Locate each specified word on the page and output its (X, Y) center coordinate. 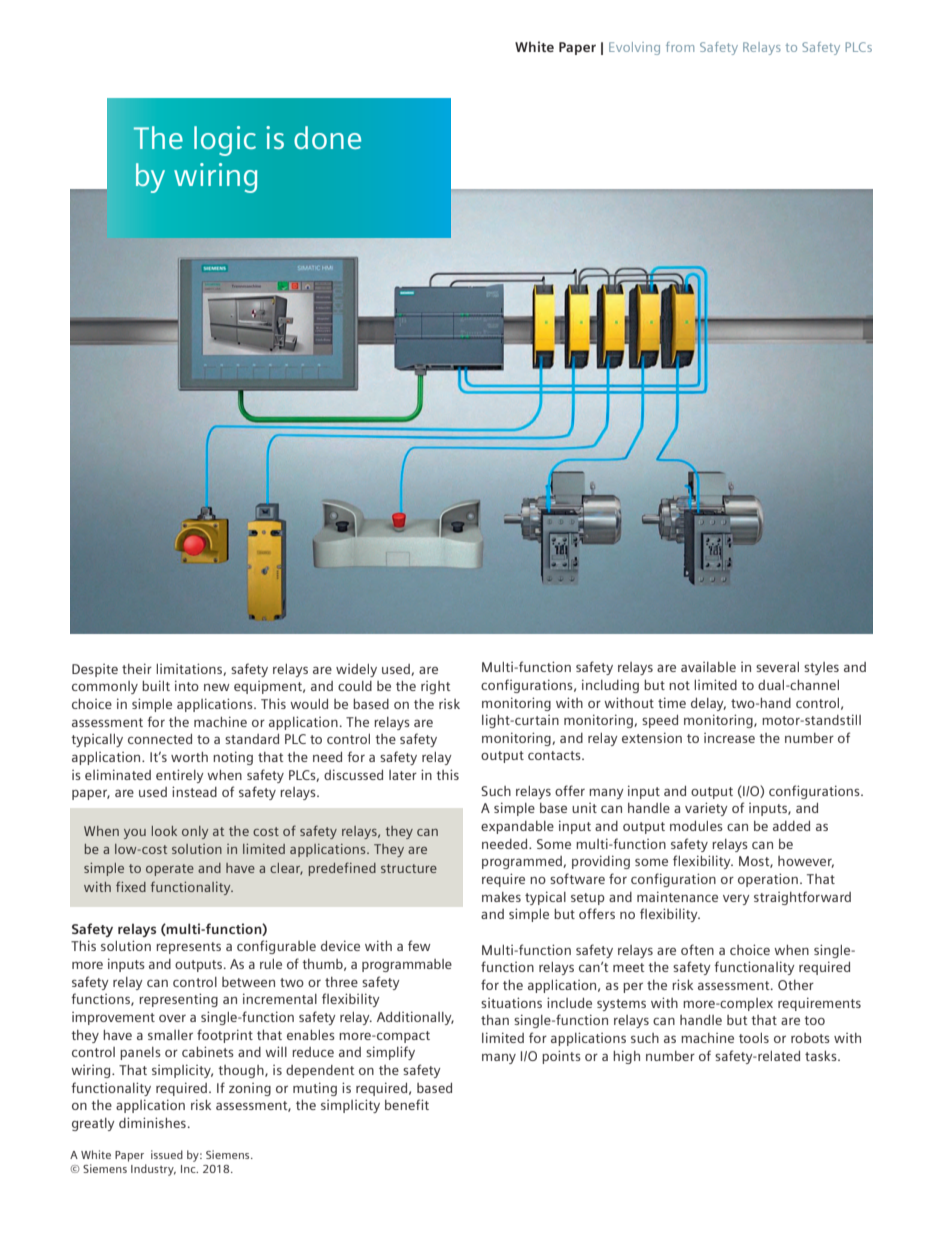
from (680, 47)
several (777, 667)
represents (188, 948)
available (708, 667)
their (137, 668)
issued (167, 1154)
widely (356, 670)
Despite (95, 670)
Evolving (634, 48)
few (419, 945)
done (327, 137)
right (436, 687)
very (736, 899)
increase (729, 738)
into (187, 685)
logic (225, 141)
